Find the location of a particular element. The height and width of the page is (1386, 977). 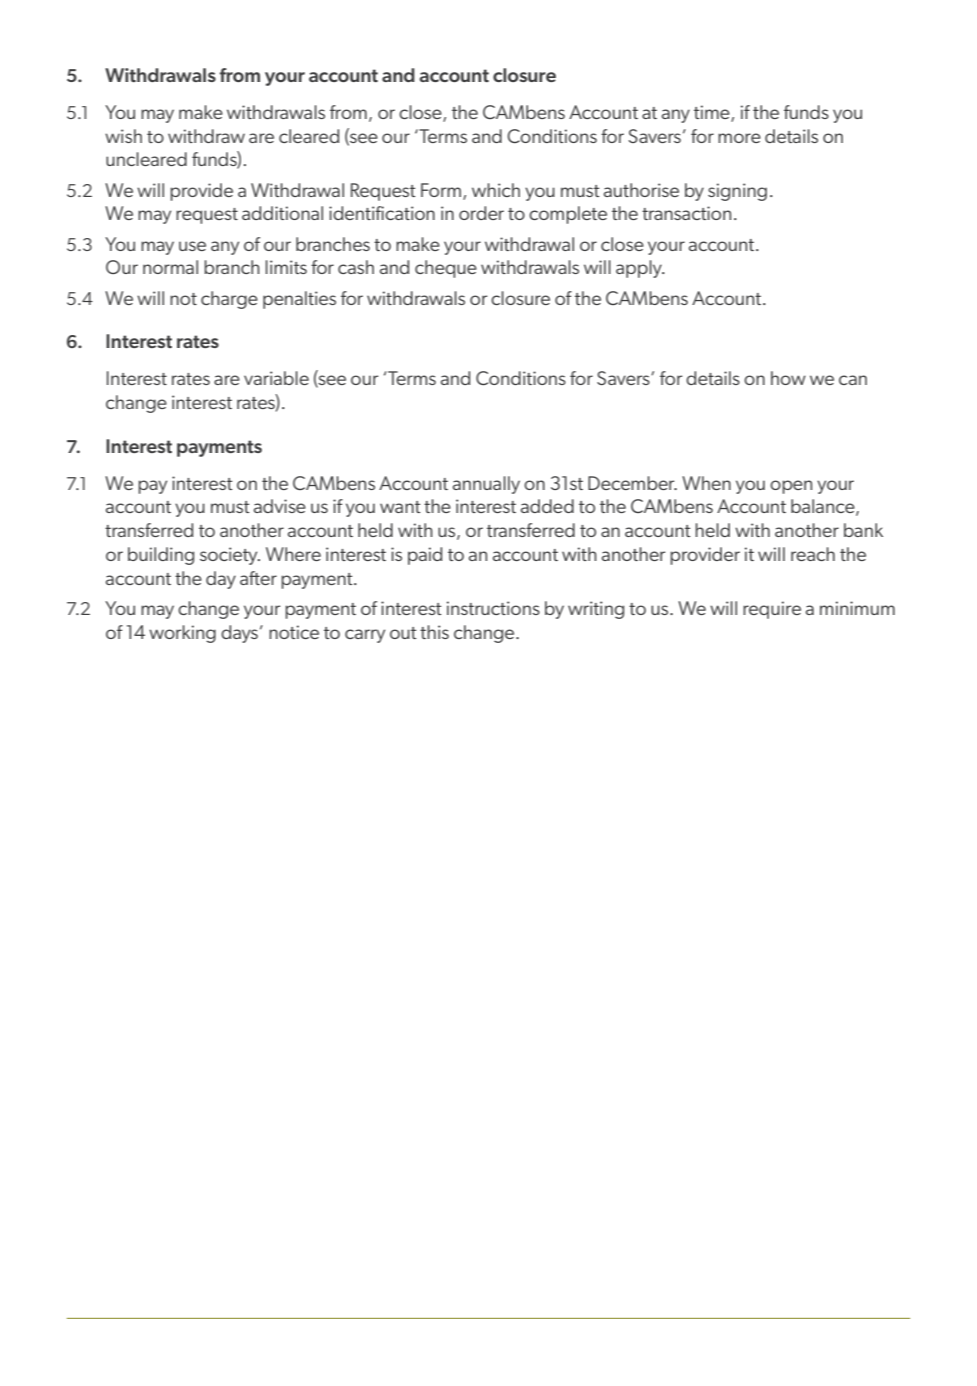

require is located at coordinates (772, 610).
